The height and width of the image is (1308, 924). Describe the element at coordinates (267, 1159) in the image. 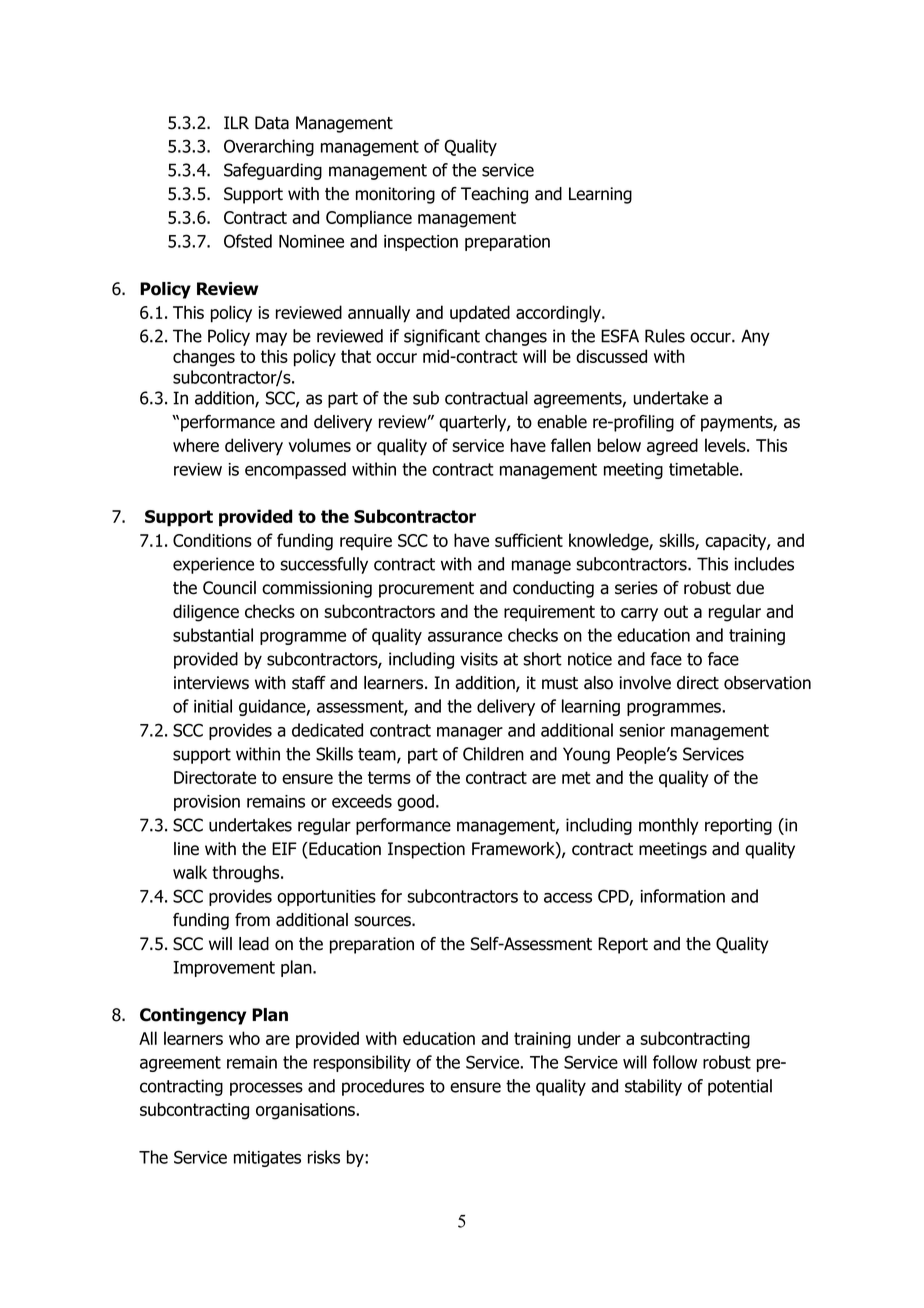

I see `mitigates` at that location.
